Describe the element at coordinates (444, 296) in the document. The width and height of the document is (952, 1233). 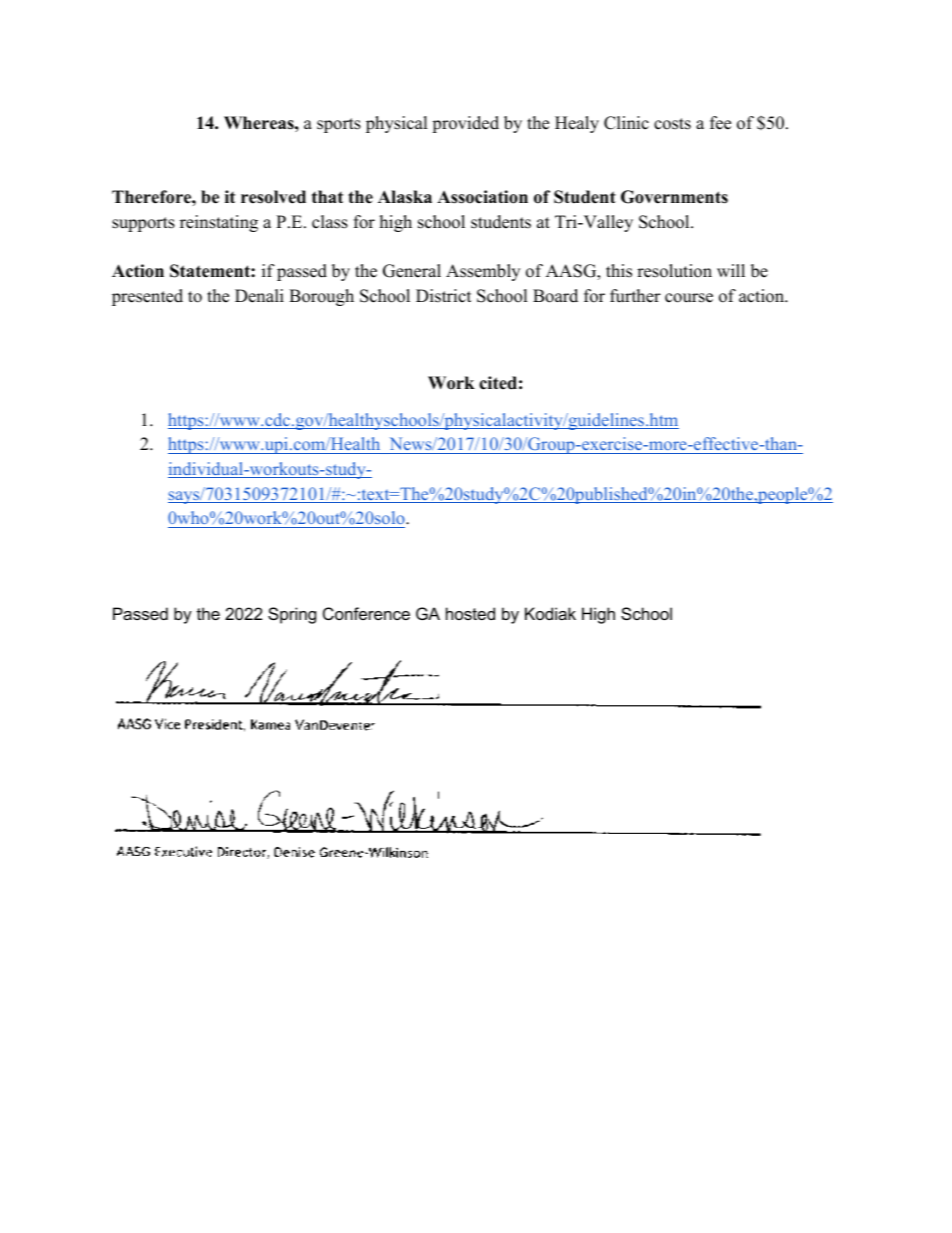
I see `District` at that location.
